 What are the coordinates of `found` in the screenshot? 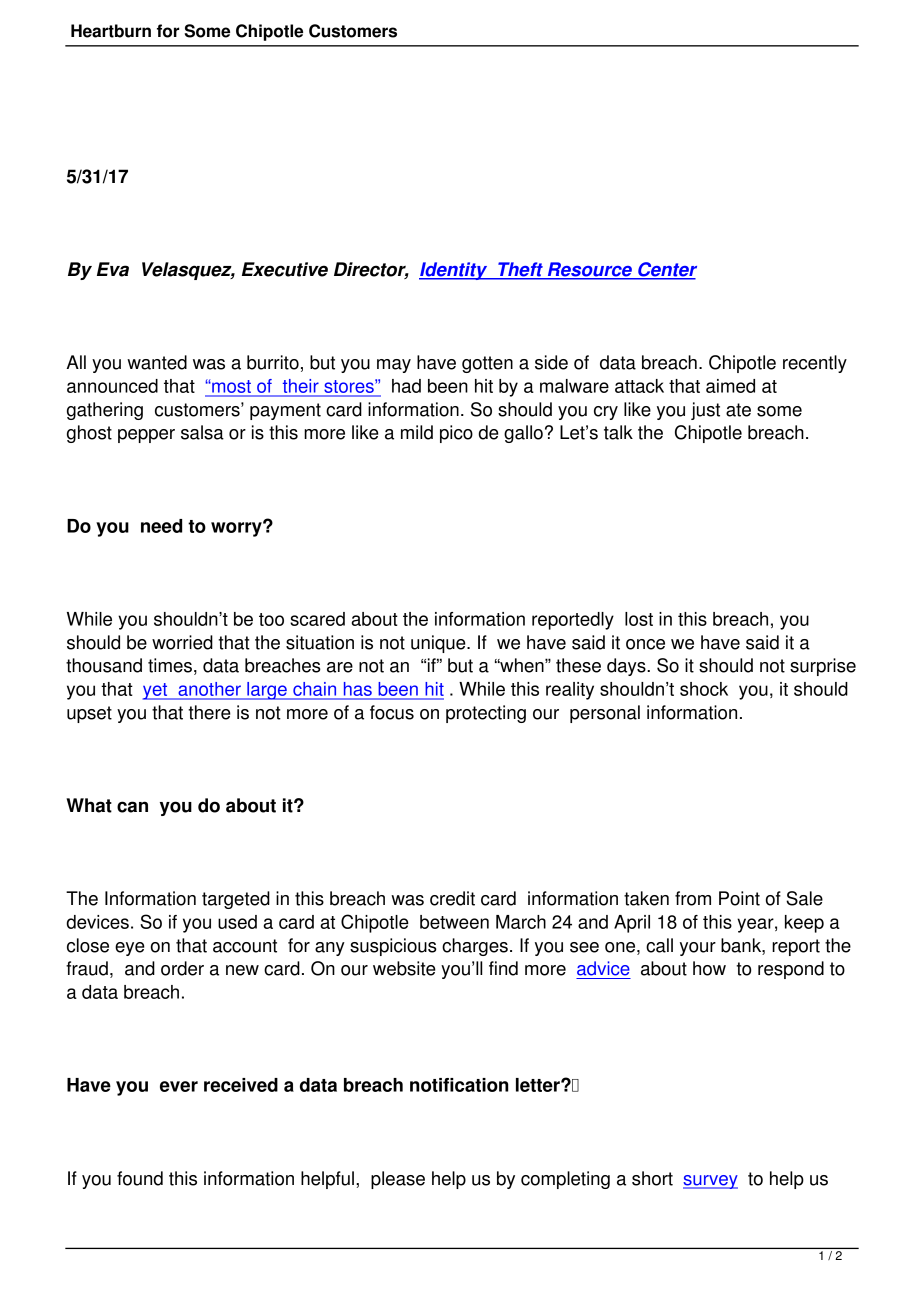 It's located at (140, 1178).
